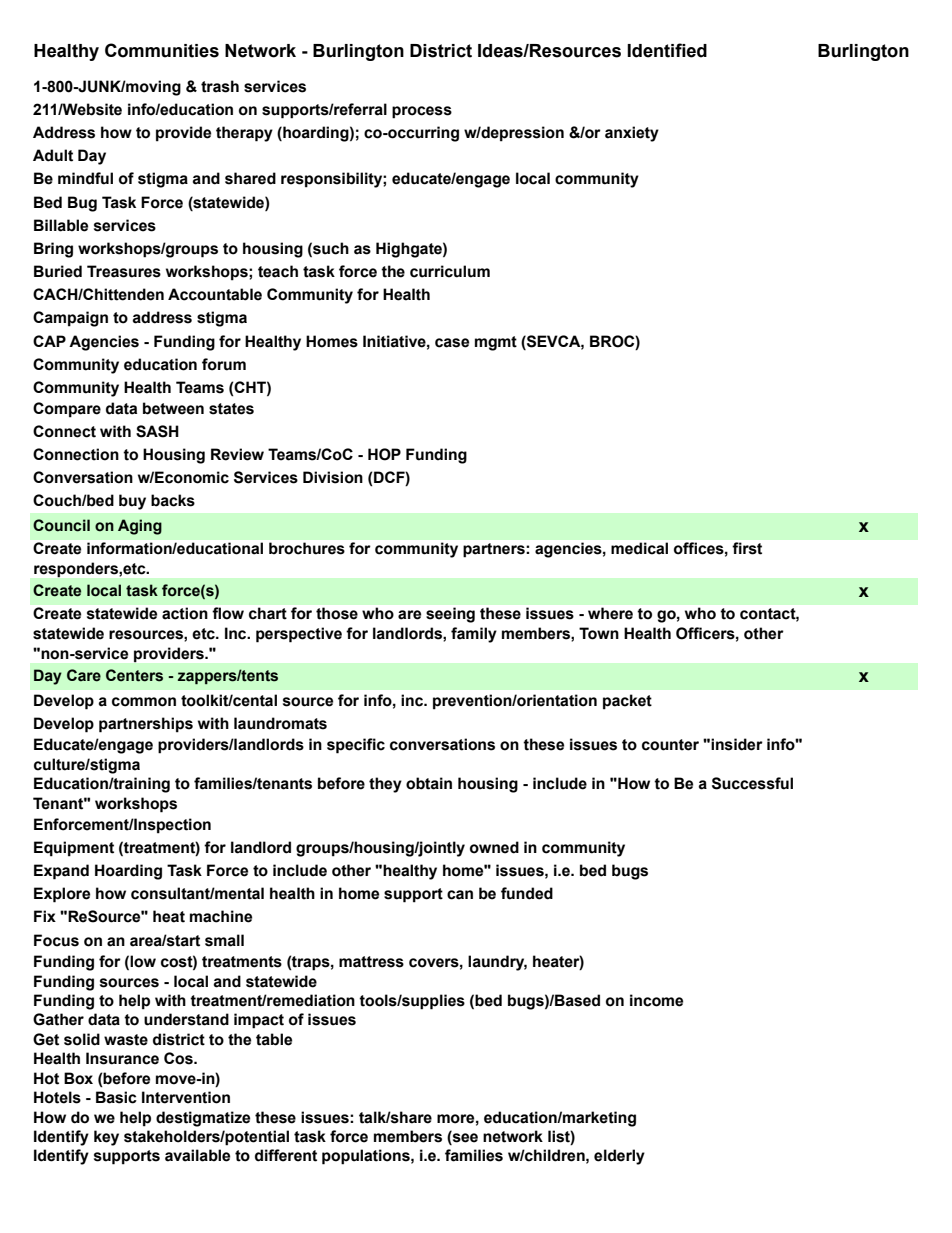 The height and width of the document is (1233, 952). What do you see at coordinates (106, 1138) in the document?
I see `key` at bounding box center [106, 1138].
